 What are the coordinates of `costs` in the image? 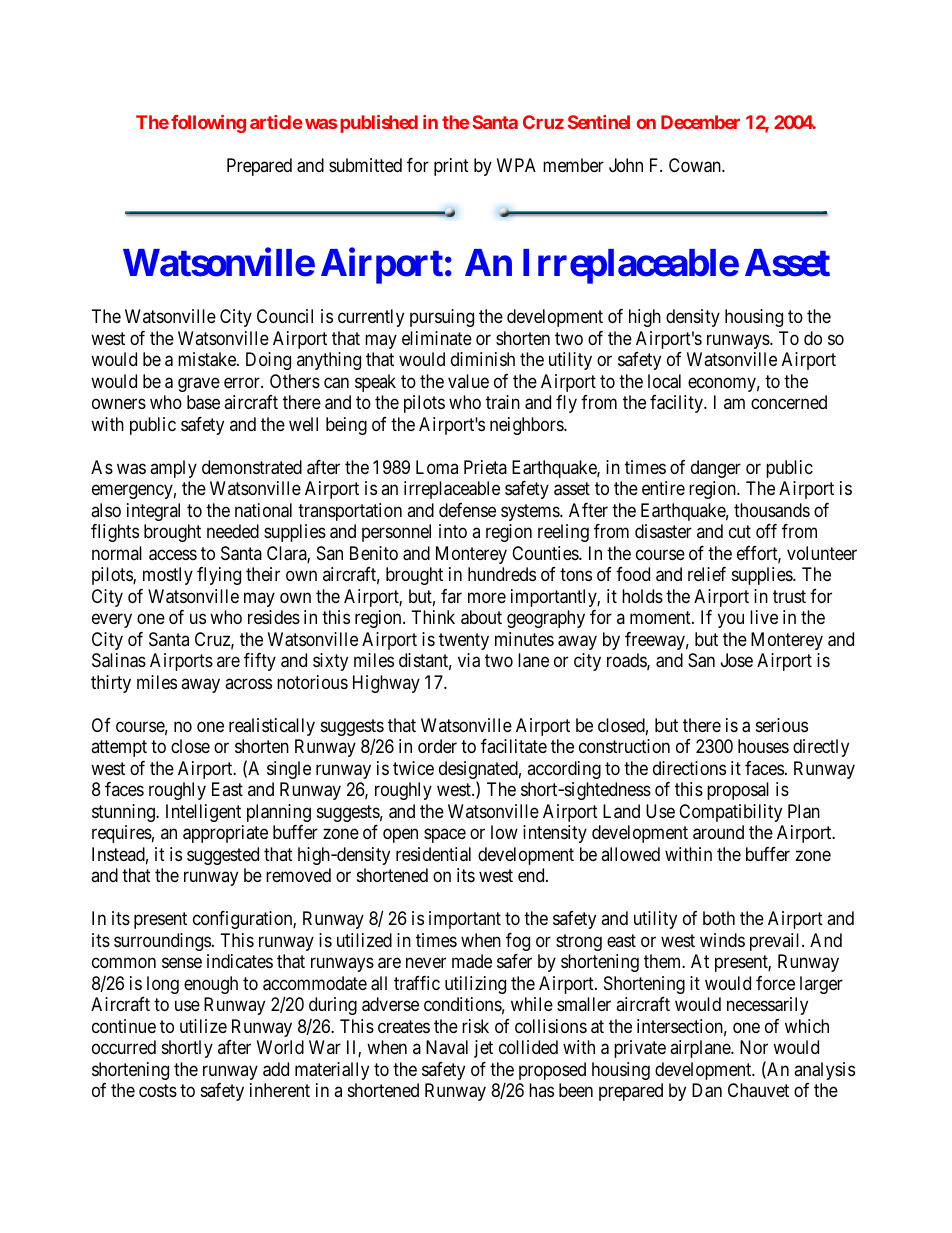 It's located at (158, 1091).
